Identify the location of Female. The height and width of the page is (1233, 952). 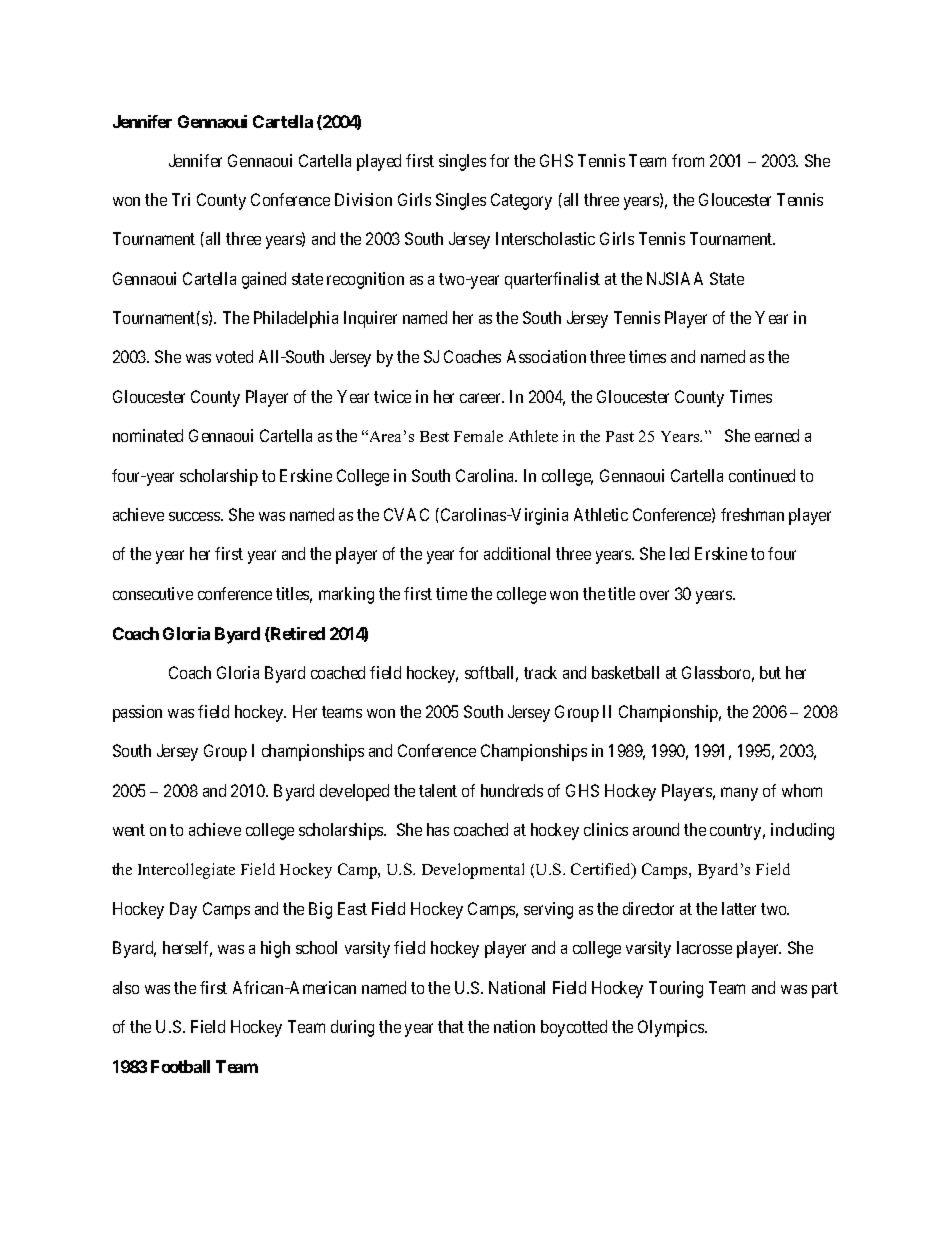
(478, 436).
